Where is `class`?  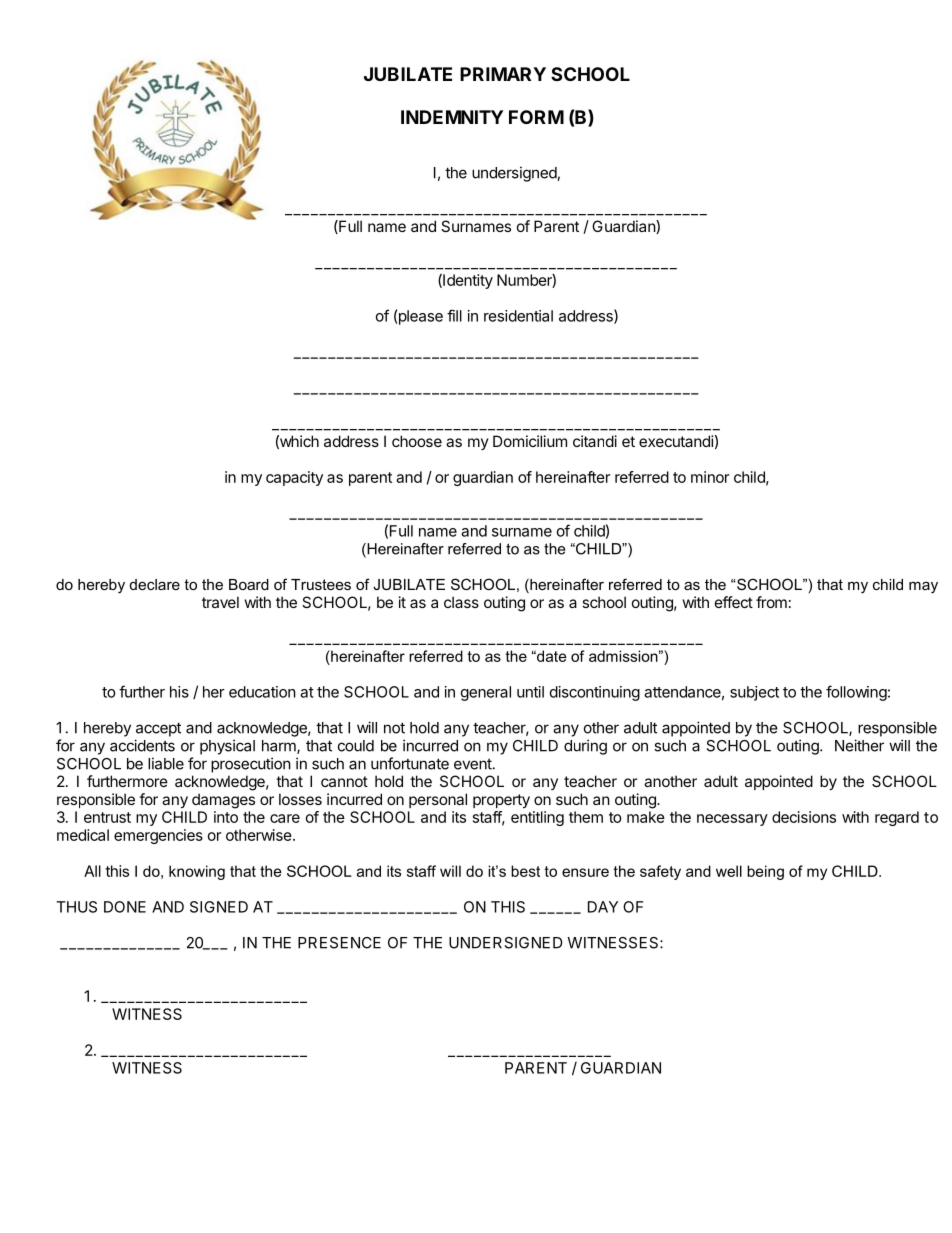 class is located at coordinates (461, 602).
